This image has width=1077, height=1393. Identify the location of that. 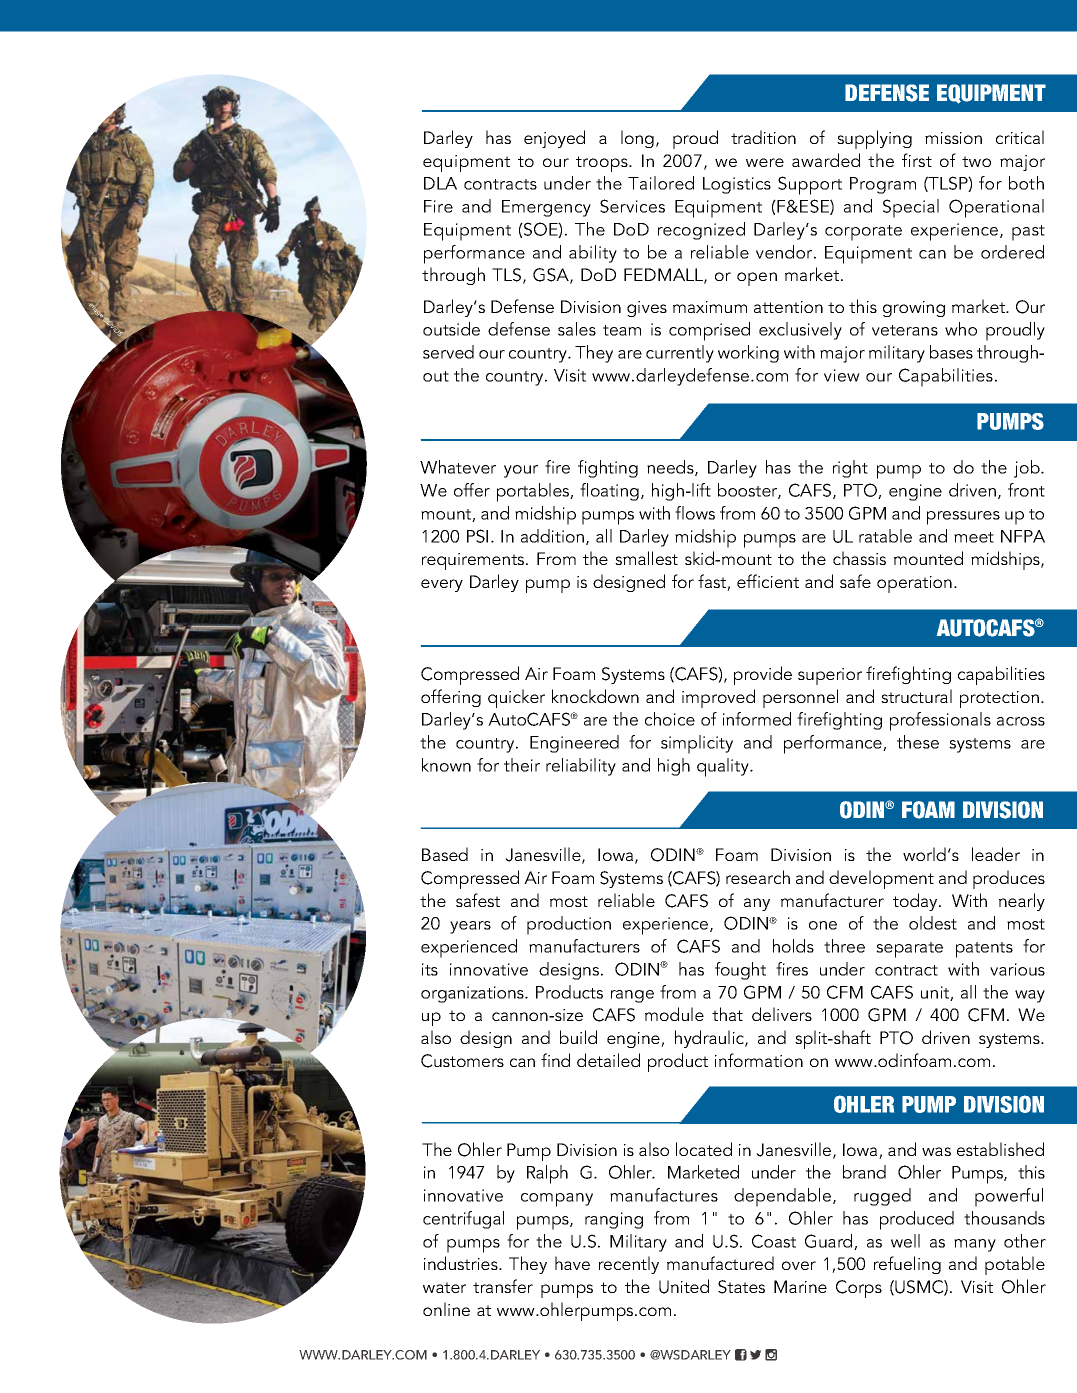
(727, 1014).
